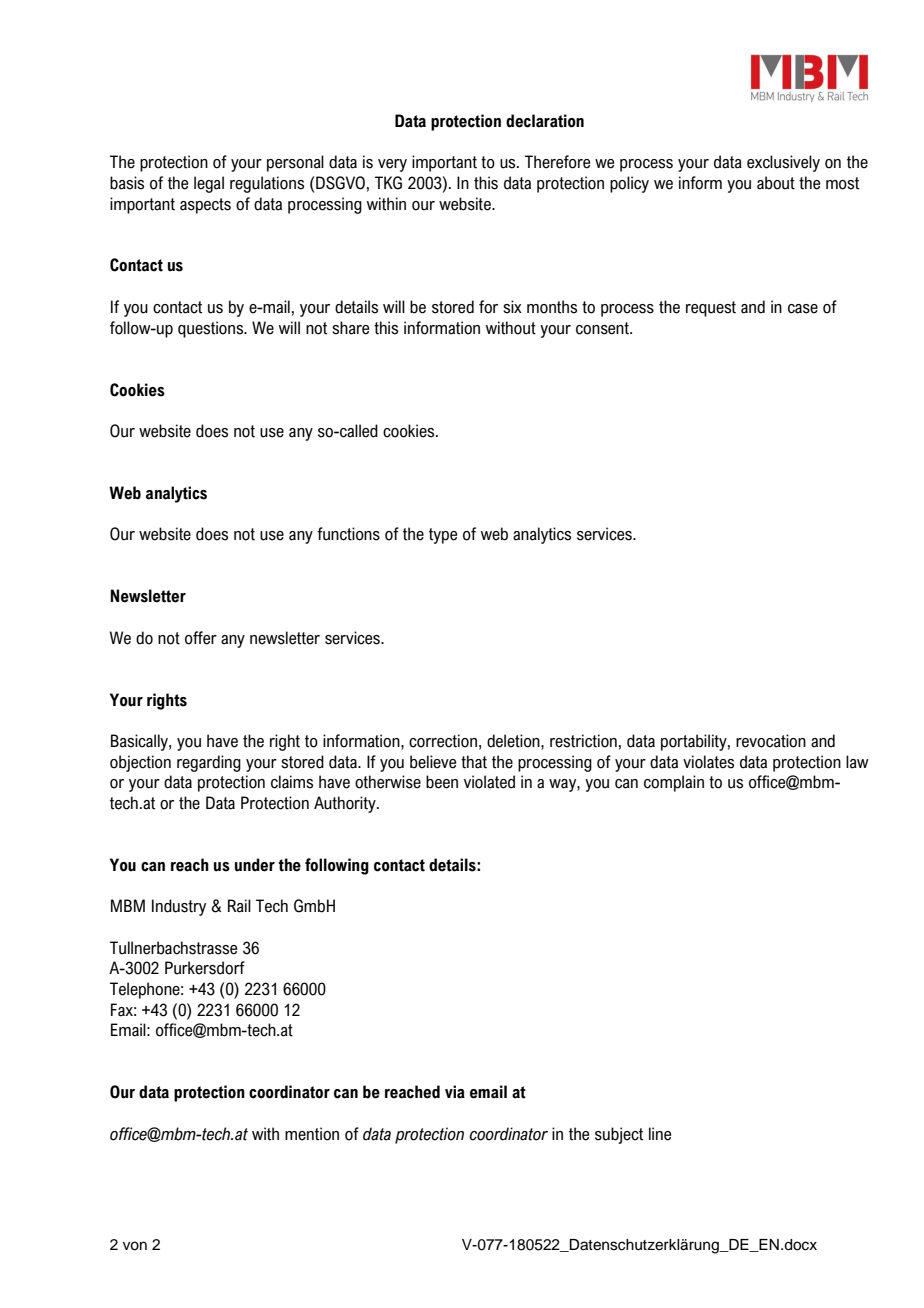 This image has height=1308, width=924. Describe the element at coordinates (255, 865) in the image. I see `under` at that location.
